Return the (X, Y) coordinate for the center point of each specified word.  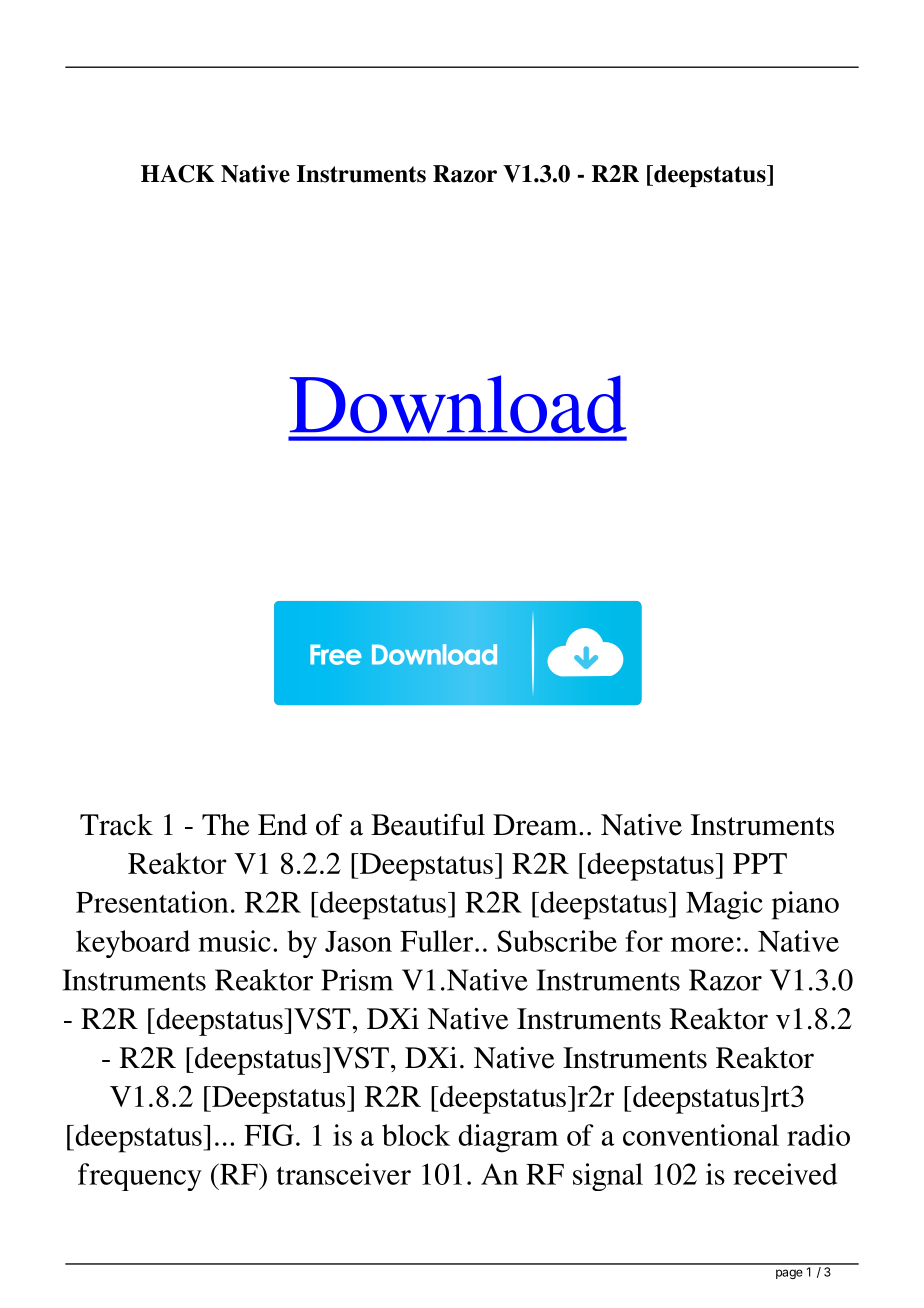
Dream (536, 825)
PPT (760, 863)
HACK (178, 174)
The (226, 825)
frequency (140, 1177)
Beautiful (428, 825)
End (282, 825)
